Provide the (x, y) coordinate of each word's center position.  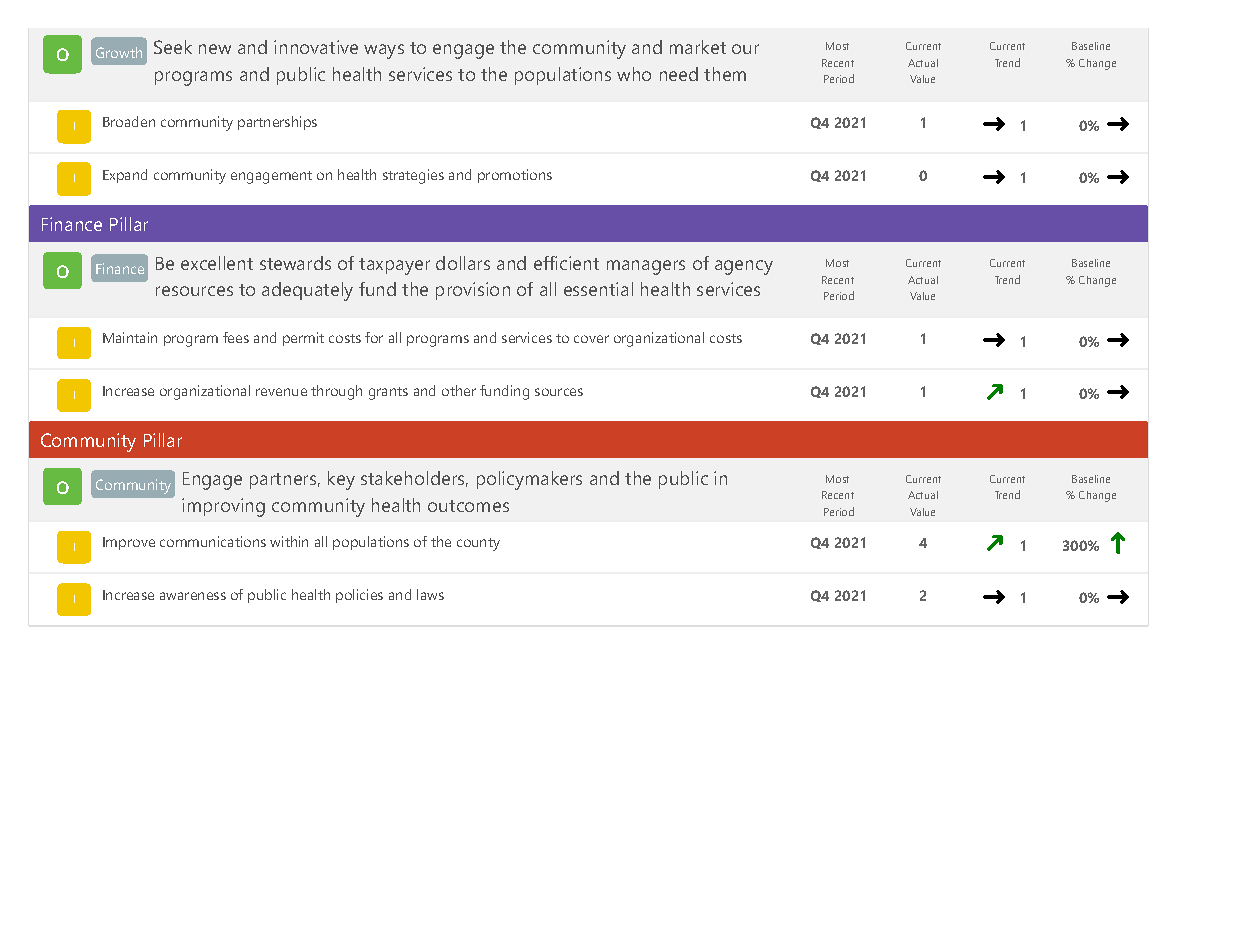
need (679, 74)
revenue (281, 392)
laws (430, 594)
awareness (193, 596)
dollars (463, 263)
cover (591, 339)
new (215, 49)
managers (646, 267)
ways (384, 51)
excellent (217, 263)
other (459, 390)
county (478, 544)
